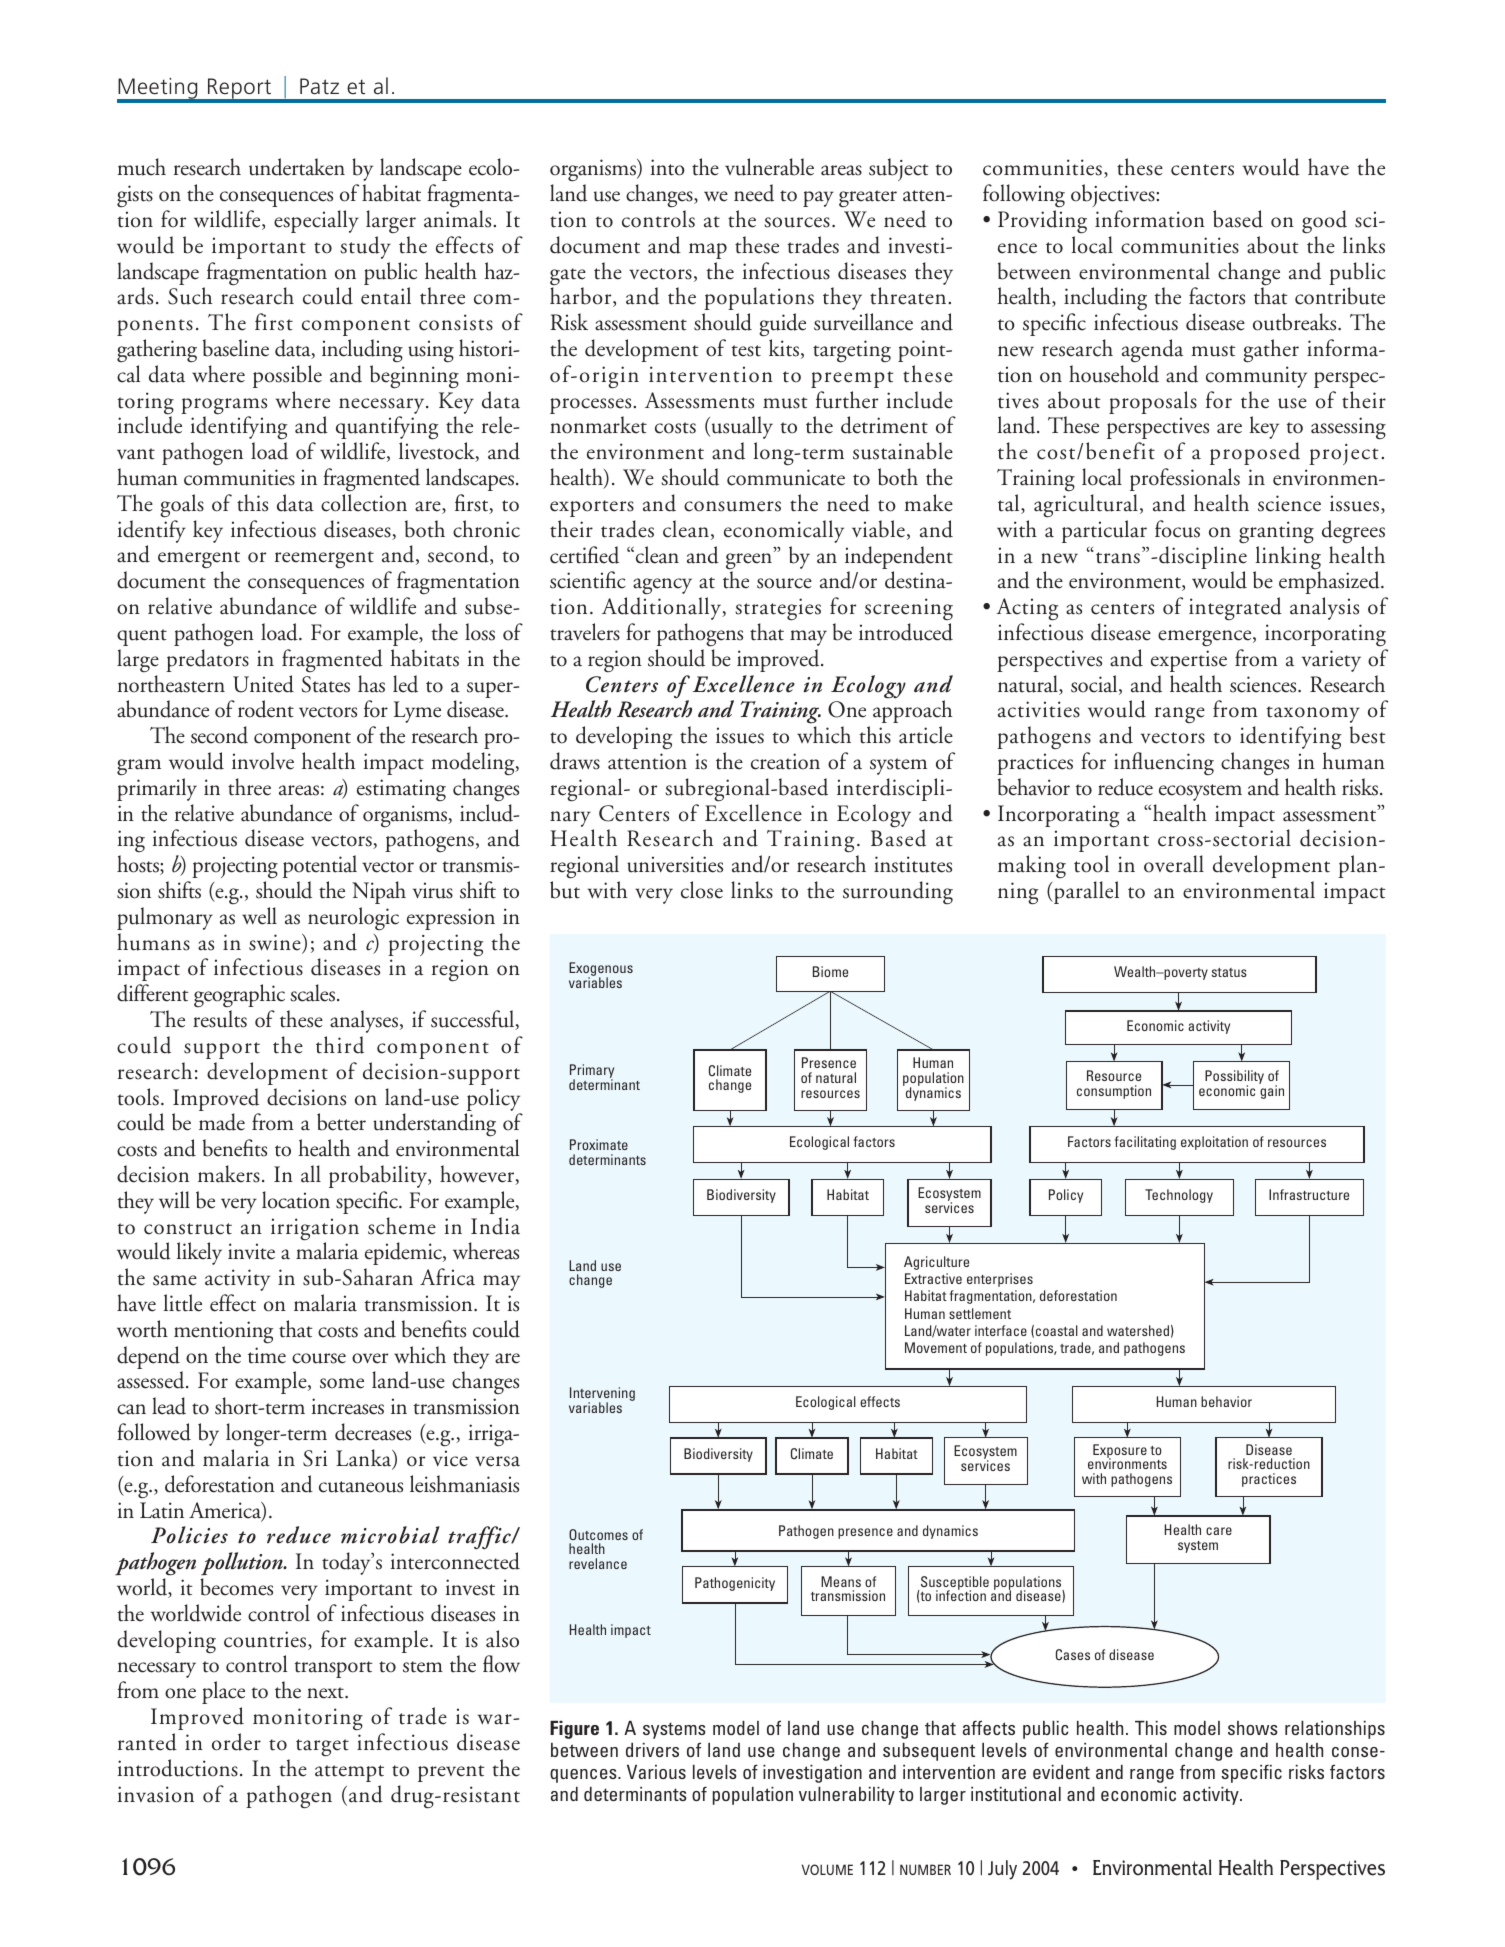 The height and width of the page is (1947, 1505). I want to click on shows, so click(1253, 1728).
